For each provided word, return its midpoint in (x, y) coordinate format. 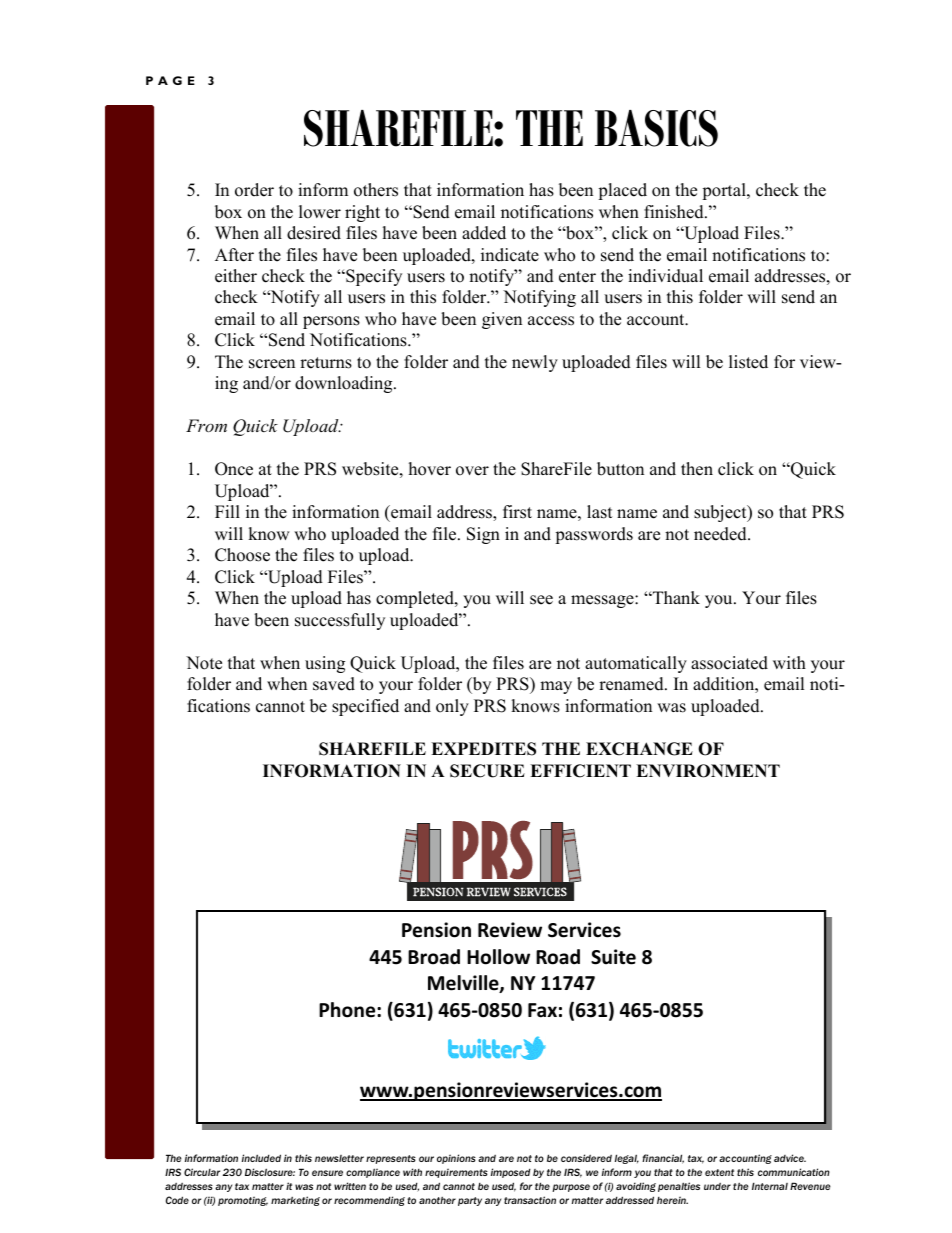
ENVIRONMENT (708, 771)
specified (365, 707)
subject (721, 513)
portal (725, 191)
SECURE (487, 771)
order (254, 190)
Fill (227, 511)
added (484, 233)
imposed (511, 1173)
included (261, 1158)
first (517, 512)
